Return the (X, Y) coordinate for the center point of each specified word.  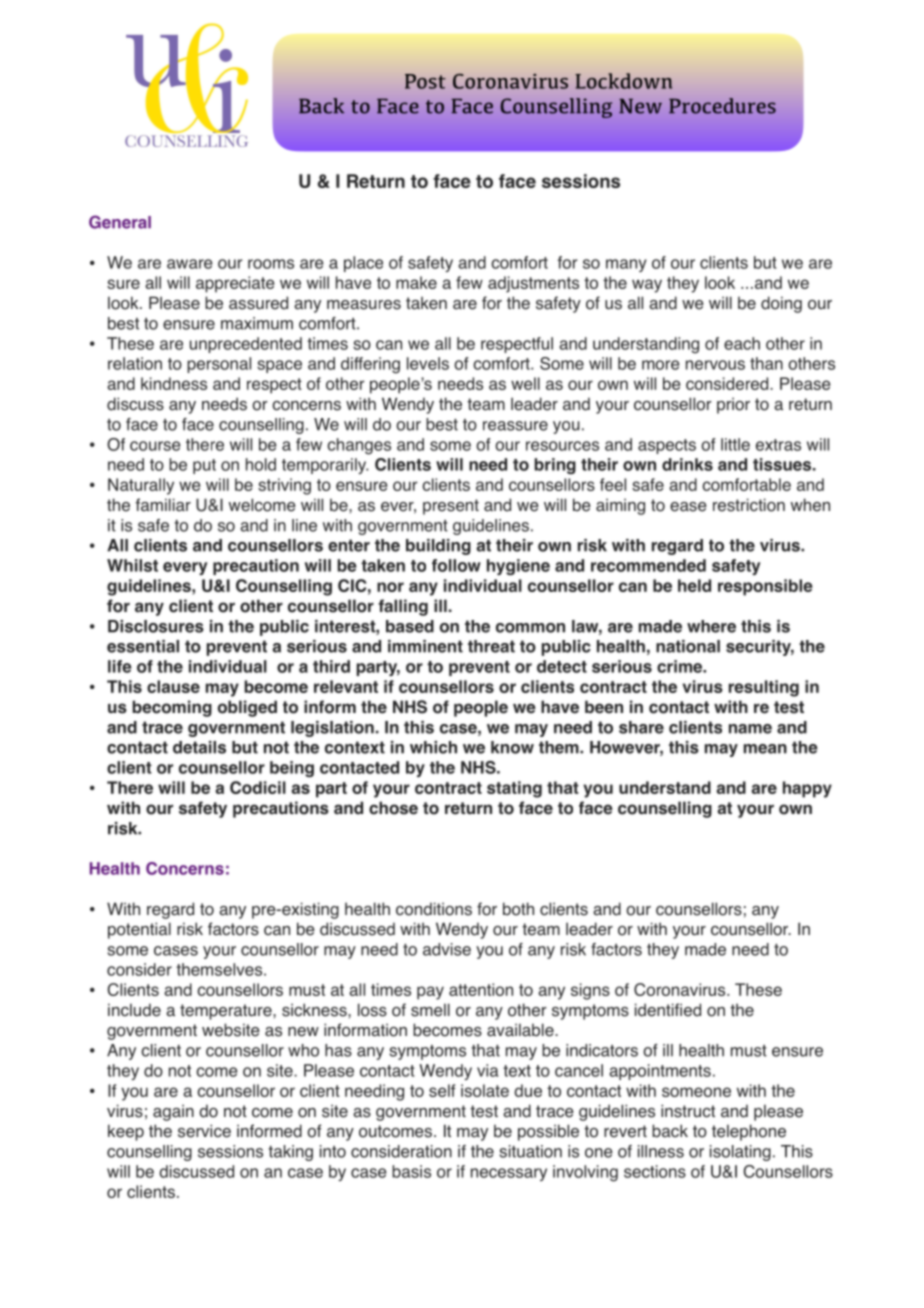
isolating (740, 1153)
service (204, 1131)
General (120, 222)
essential (143, 646)
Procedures (722, 106)
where (711, 626)
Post (425, 81)
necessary (509, 1174)
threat (491, 646)
